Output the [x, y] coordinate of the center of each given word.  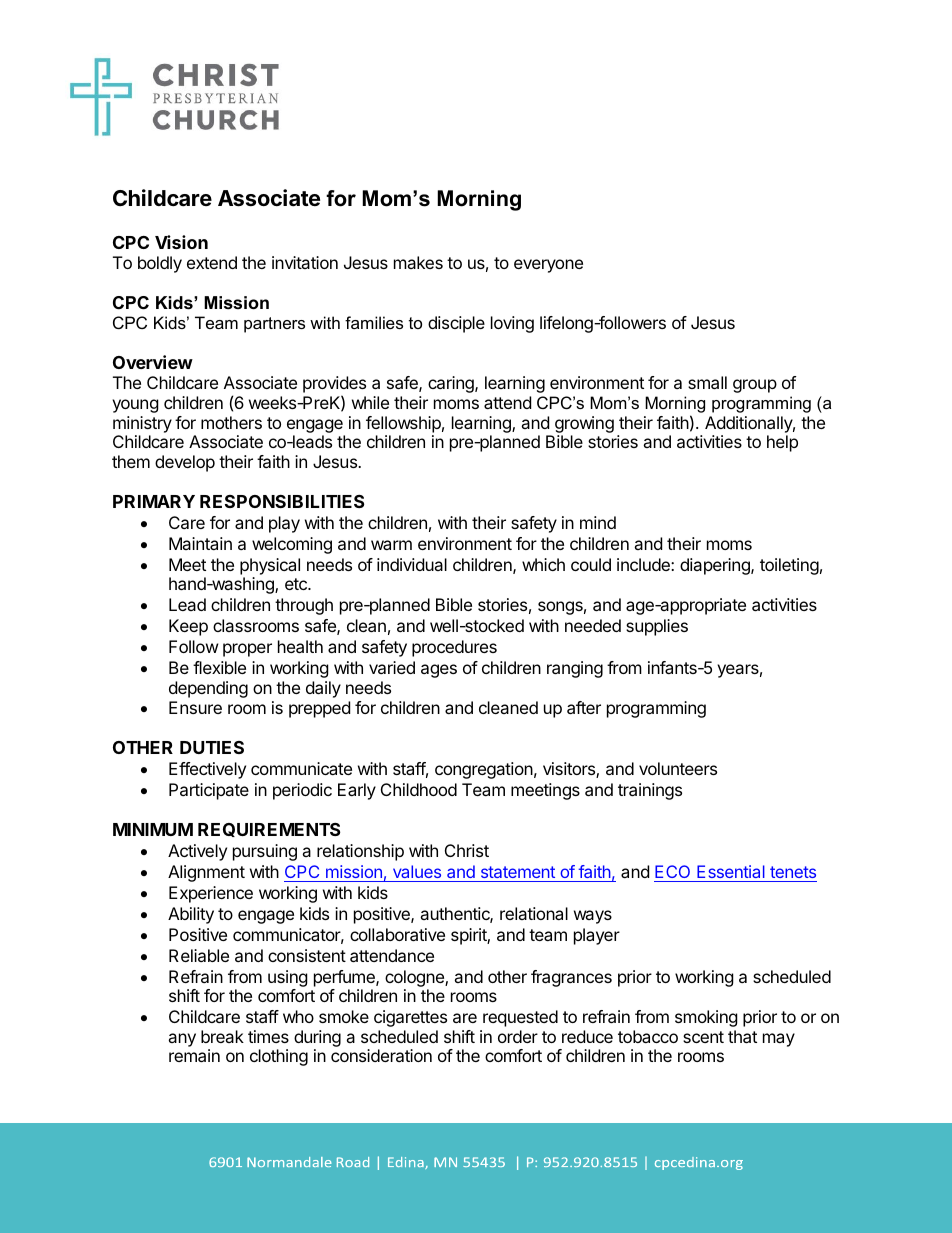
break [222, 1036]
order [518, 1036]
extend [212, 262]
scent [703, 1037]
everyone [548, 266]
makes [418, 262]
